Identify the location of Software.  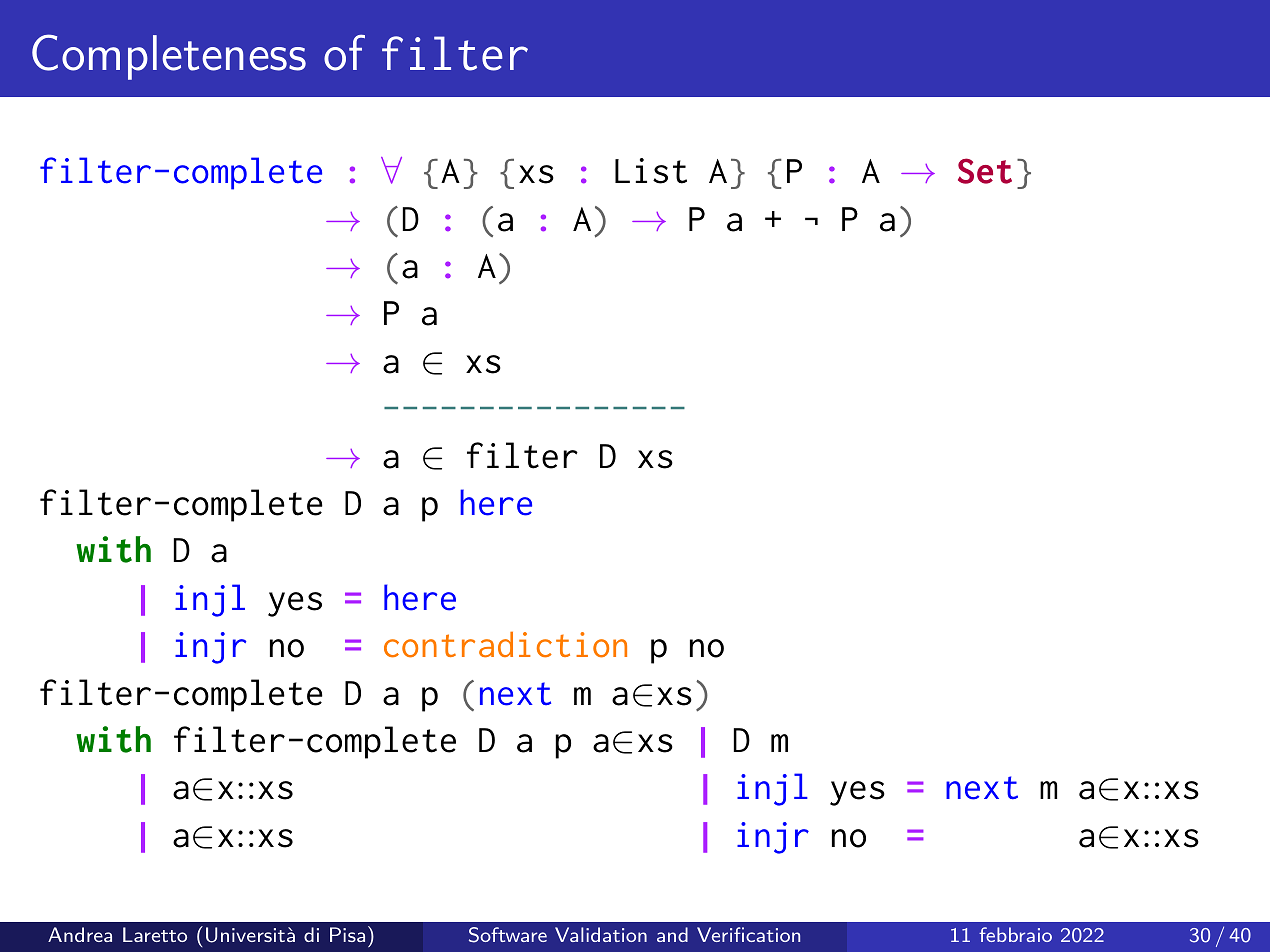
(508, 935).
